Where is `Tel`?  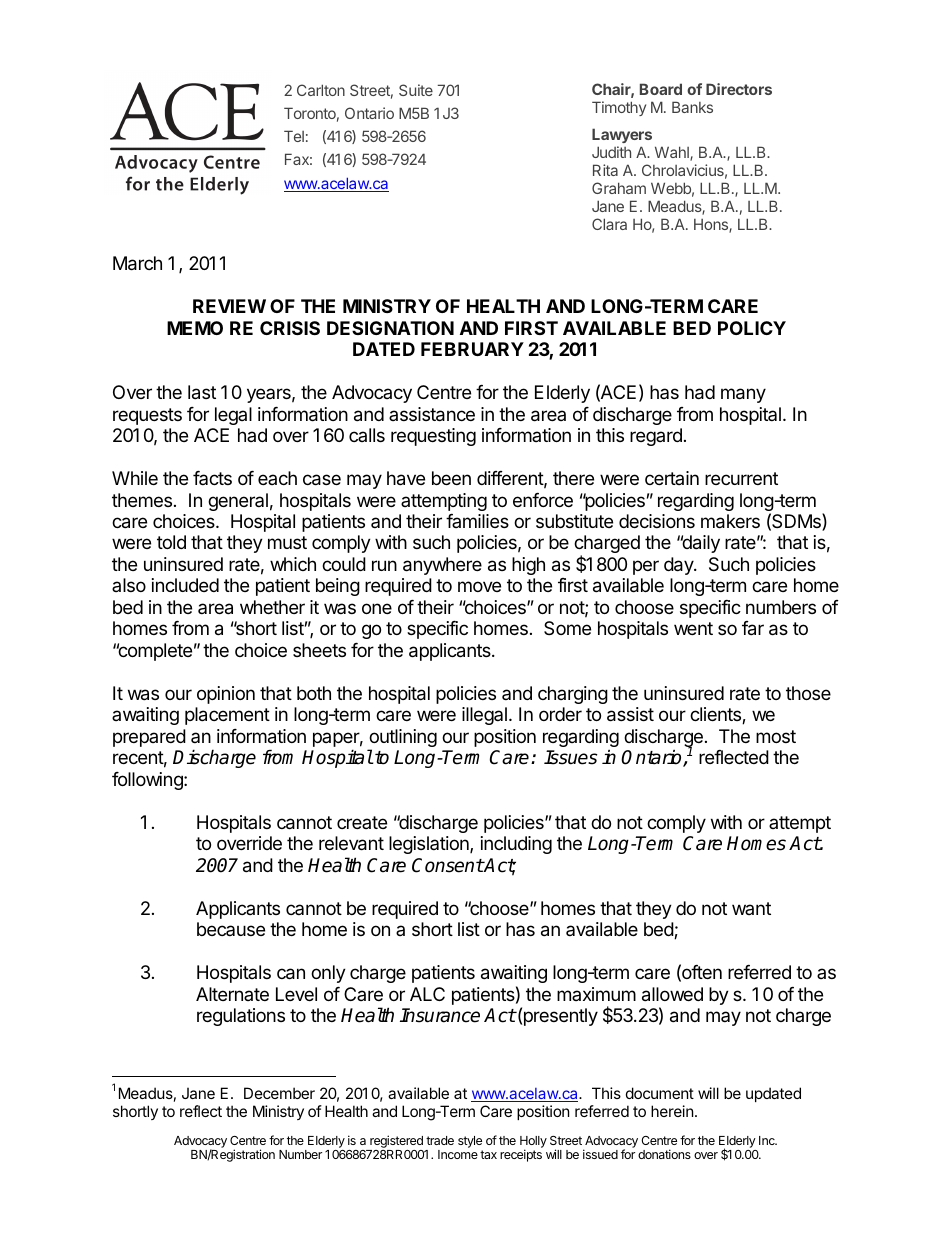
Tel is located at coordinates (294, 136).
